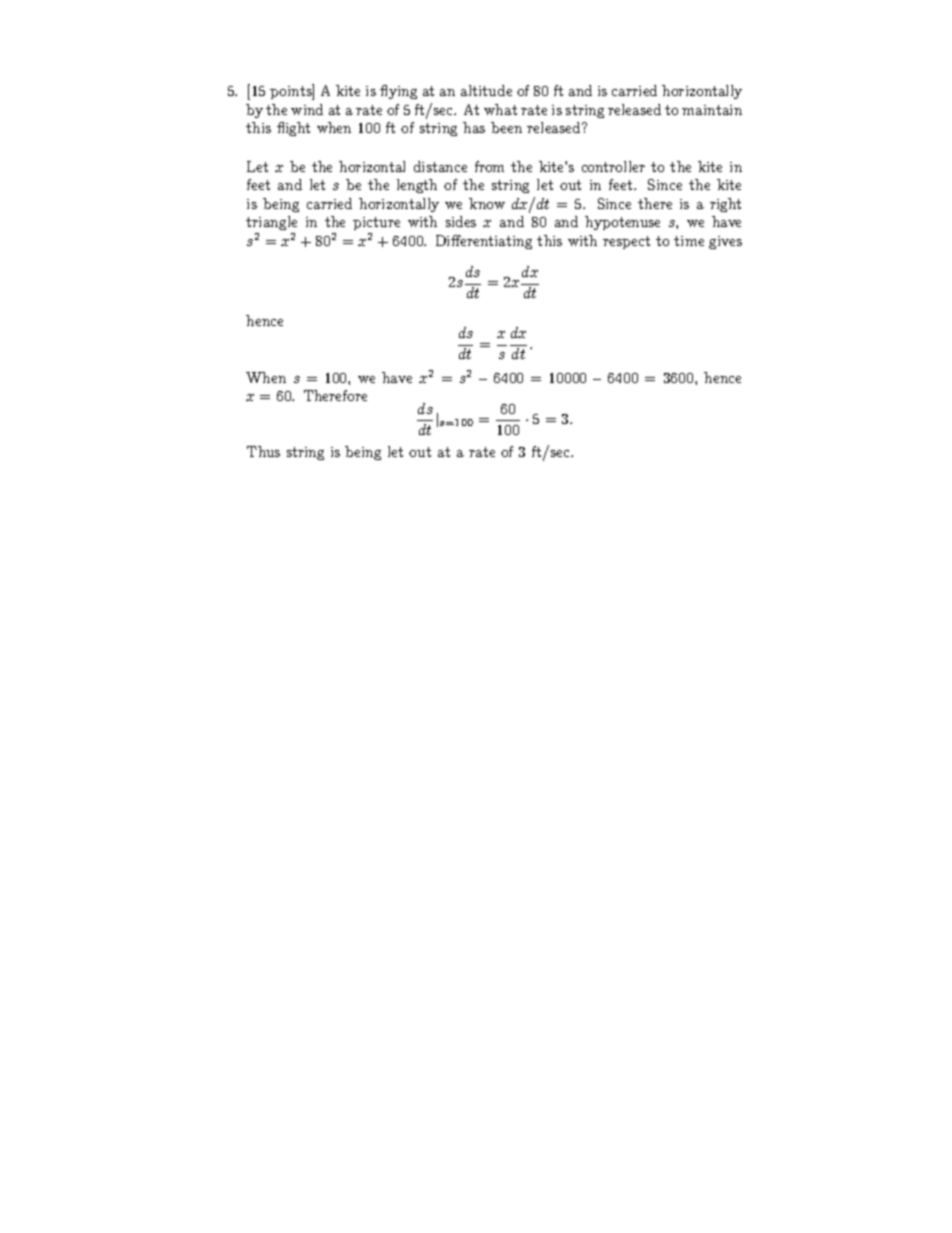  What do you see at coordinates (500, 109) in the screenshot?
I see `what` at bounding box center [500, 109].
